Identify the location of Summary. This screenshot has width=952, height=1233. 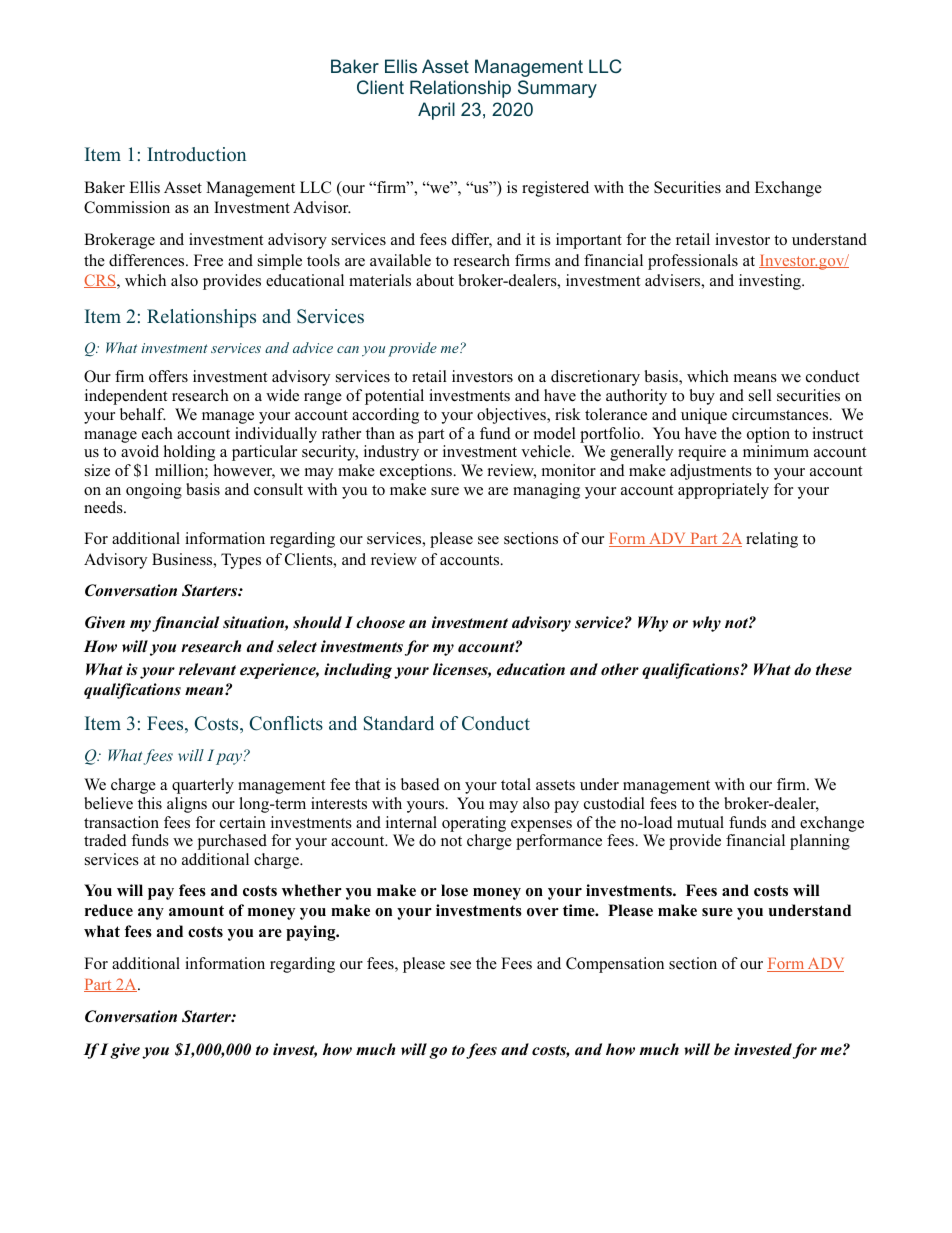
(557, 89).
